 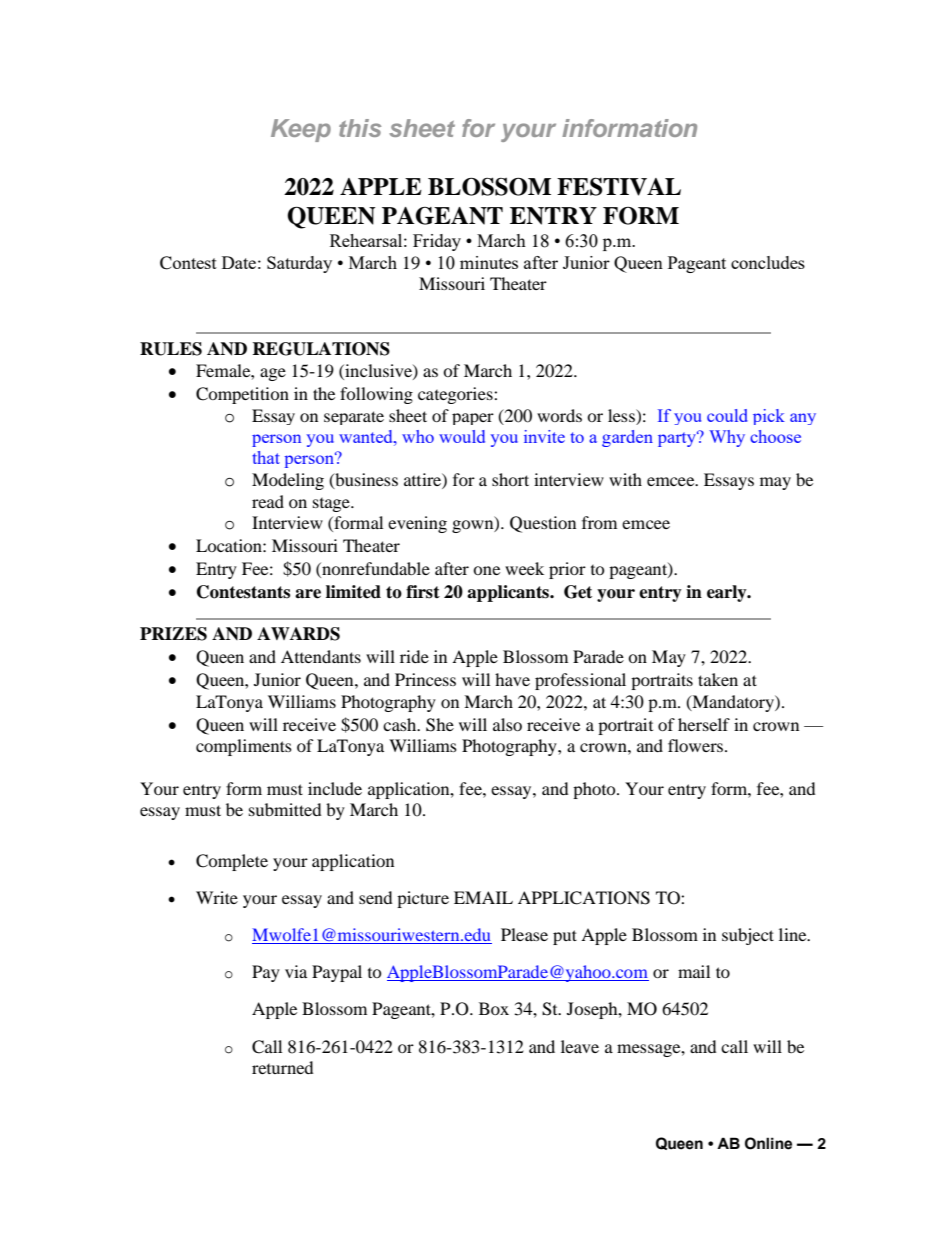 What do you see at coordinates (728, 593) in the screenshot?
I see `early` at bounding box center [728, 593].
